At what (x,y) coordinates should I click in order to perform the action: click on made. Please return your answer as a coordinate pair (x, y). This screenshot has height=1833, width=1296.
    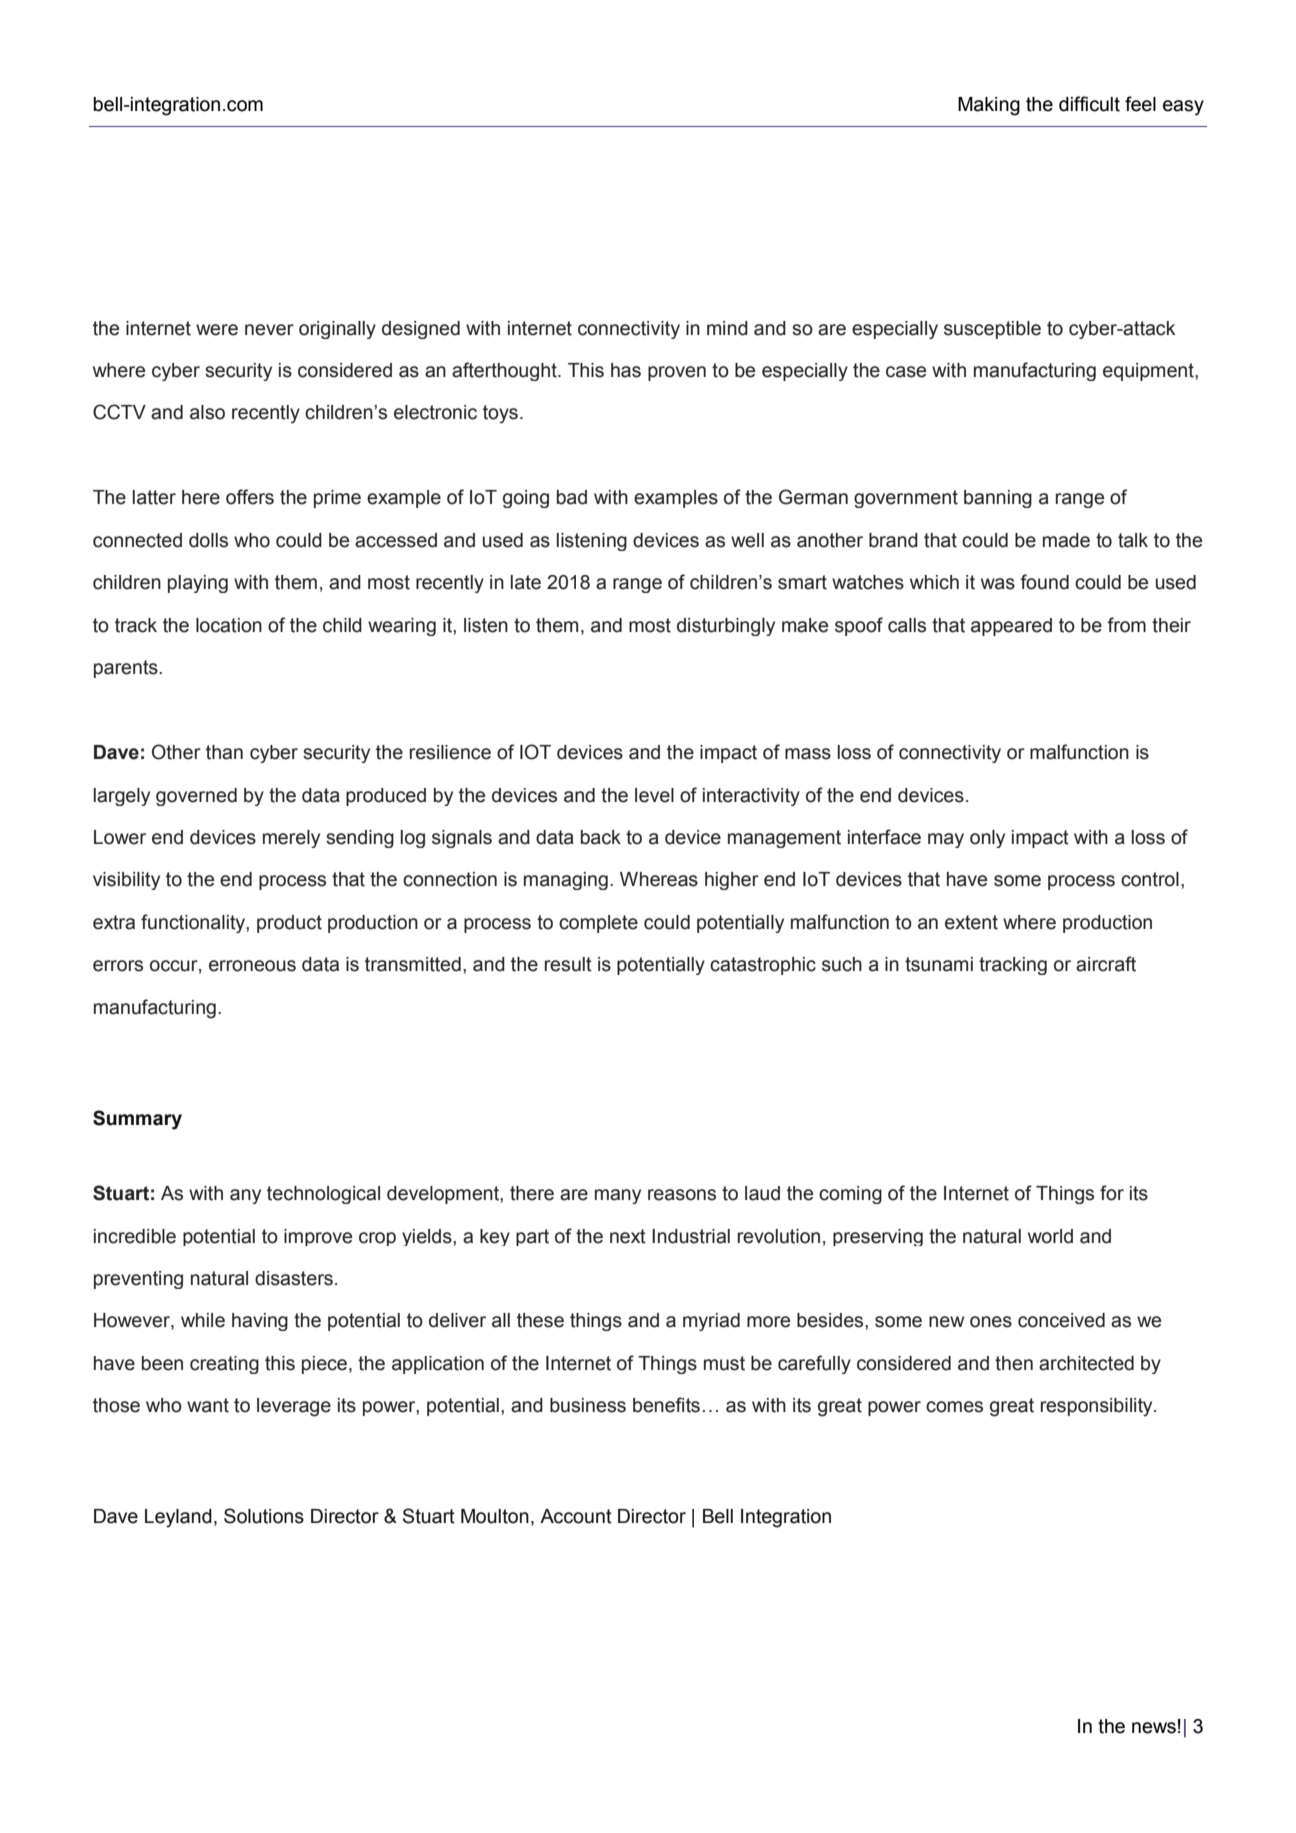
    Looking at the image, I should click on (1066, 540).
